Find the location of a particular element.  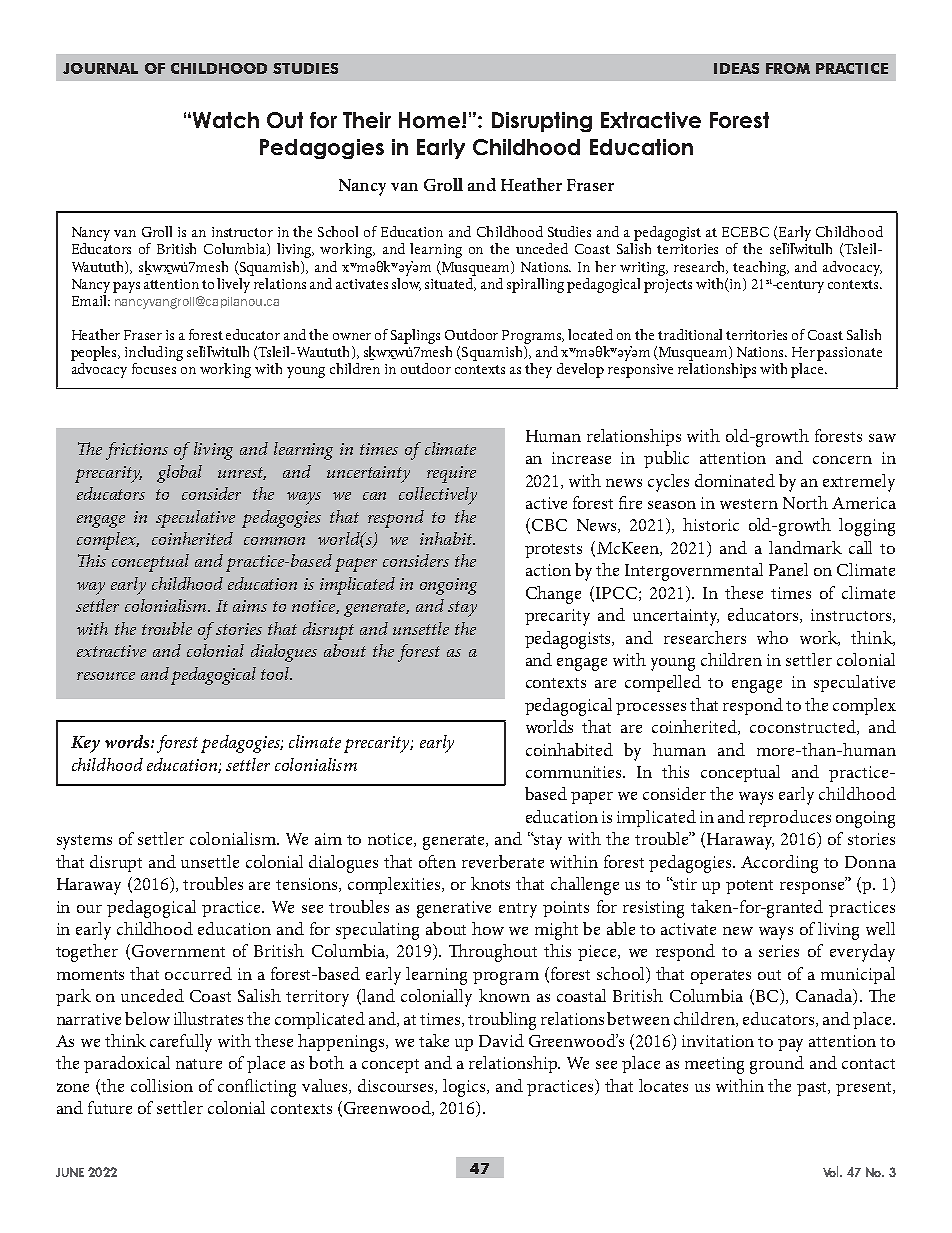

communities is located at coordinates (575, 772).
